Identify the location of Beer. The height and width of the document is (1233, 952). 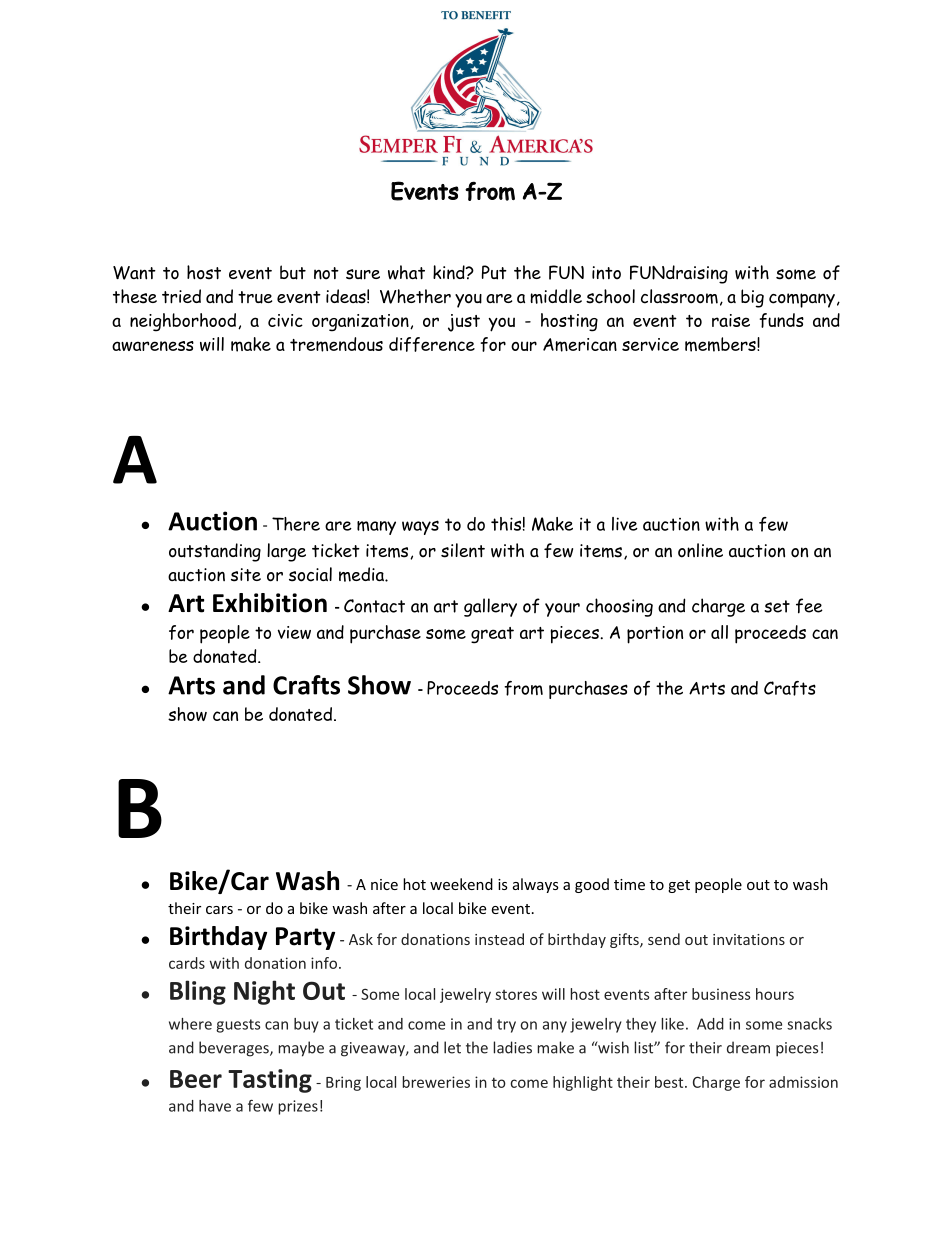
(196, 1079).
